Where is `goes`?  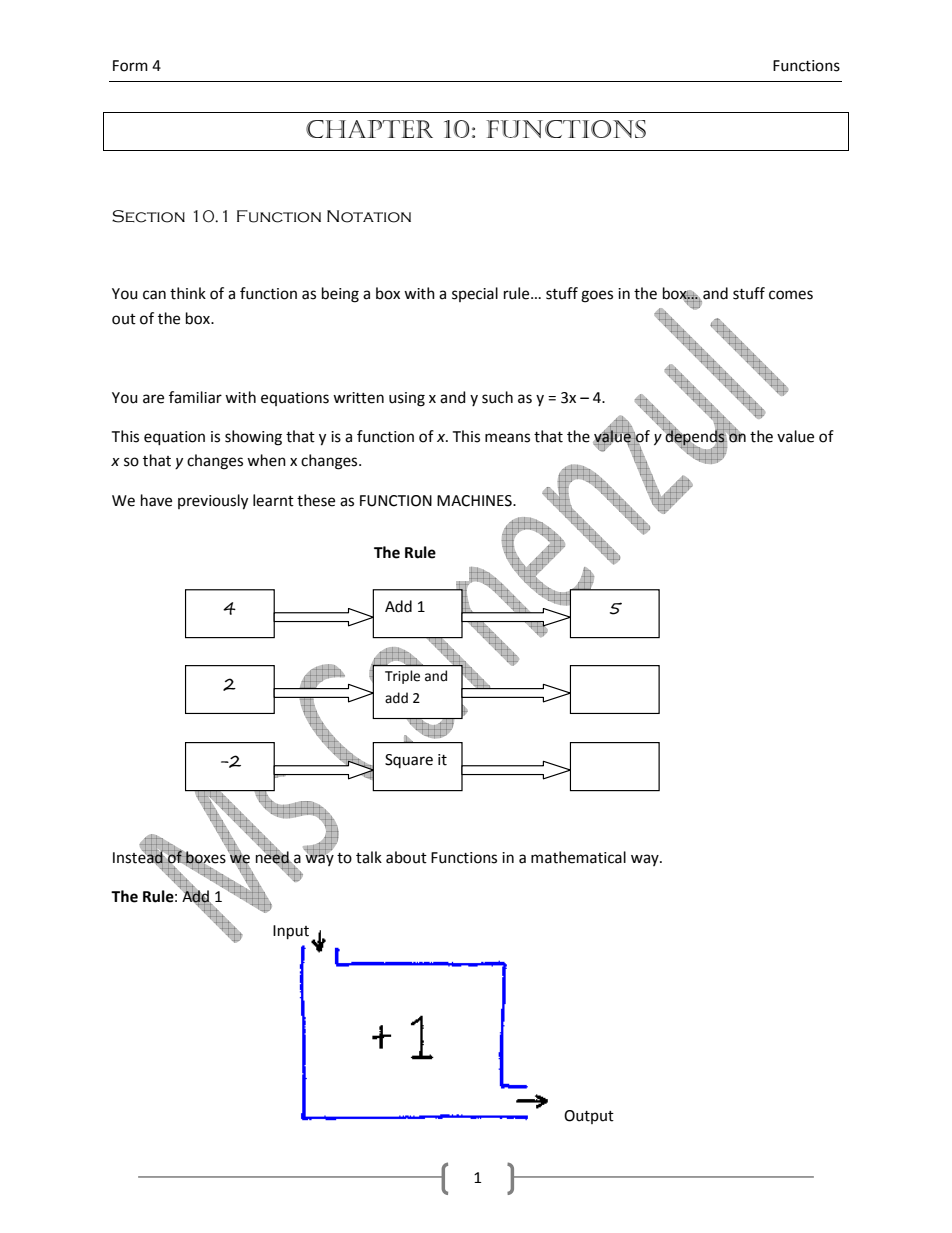
goes is located at coordinates (597, 296).
